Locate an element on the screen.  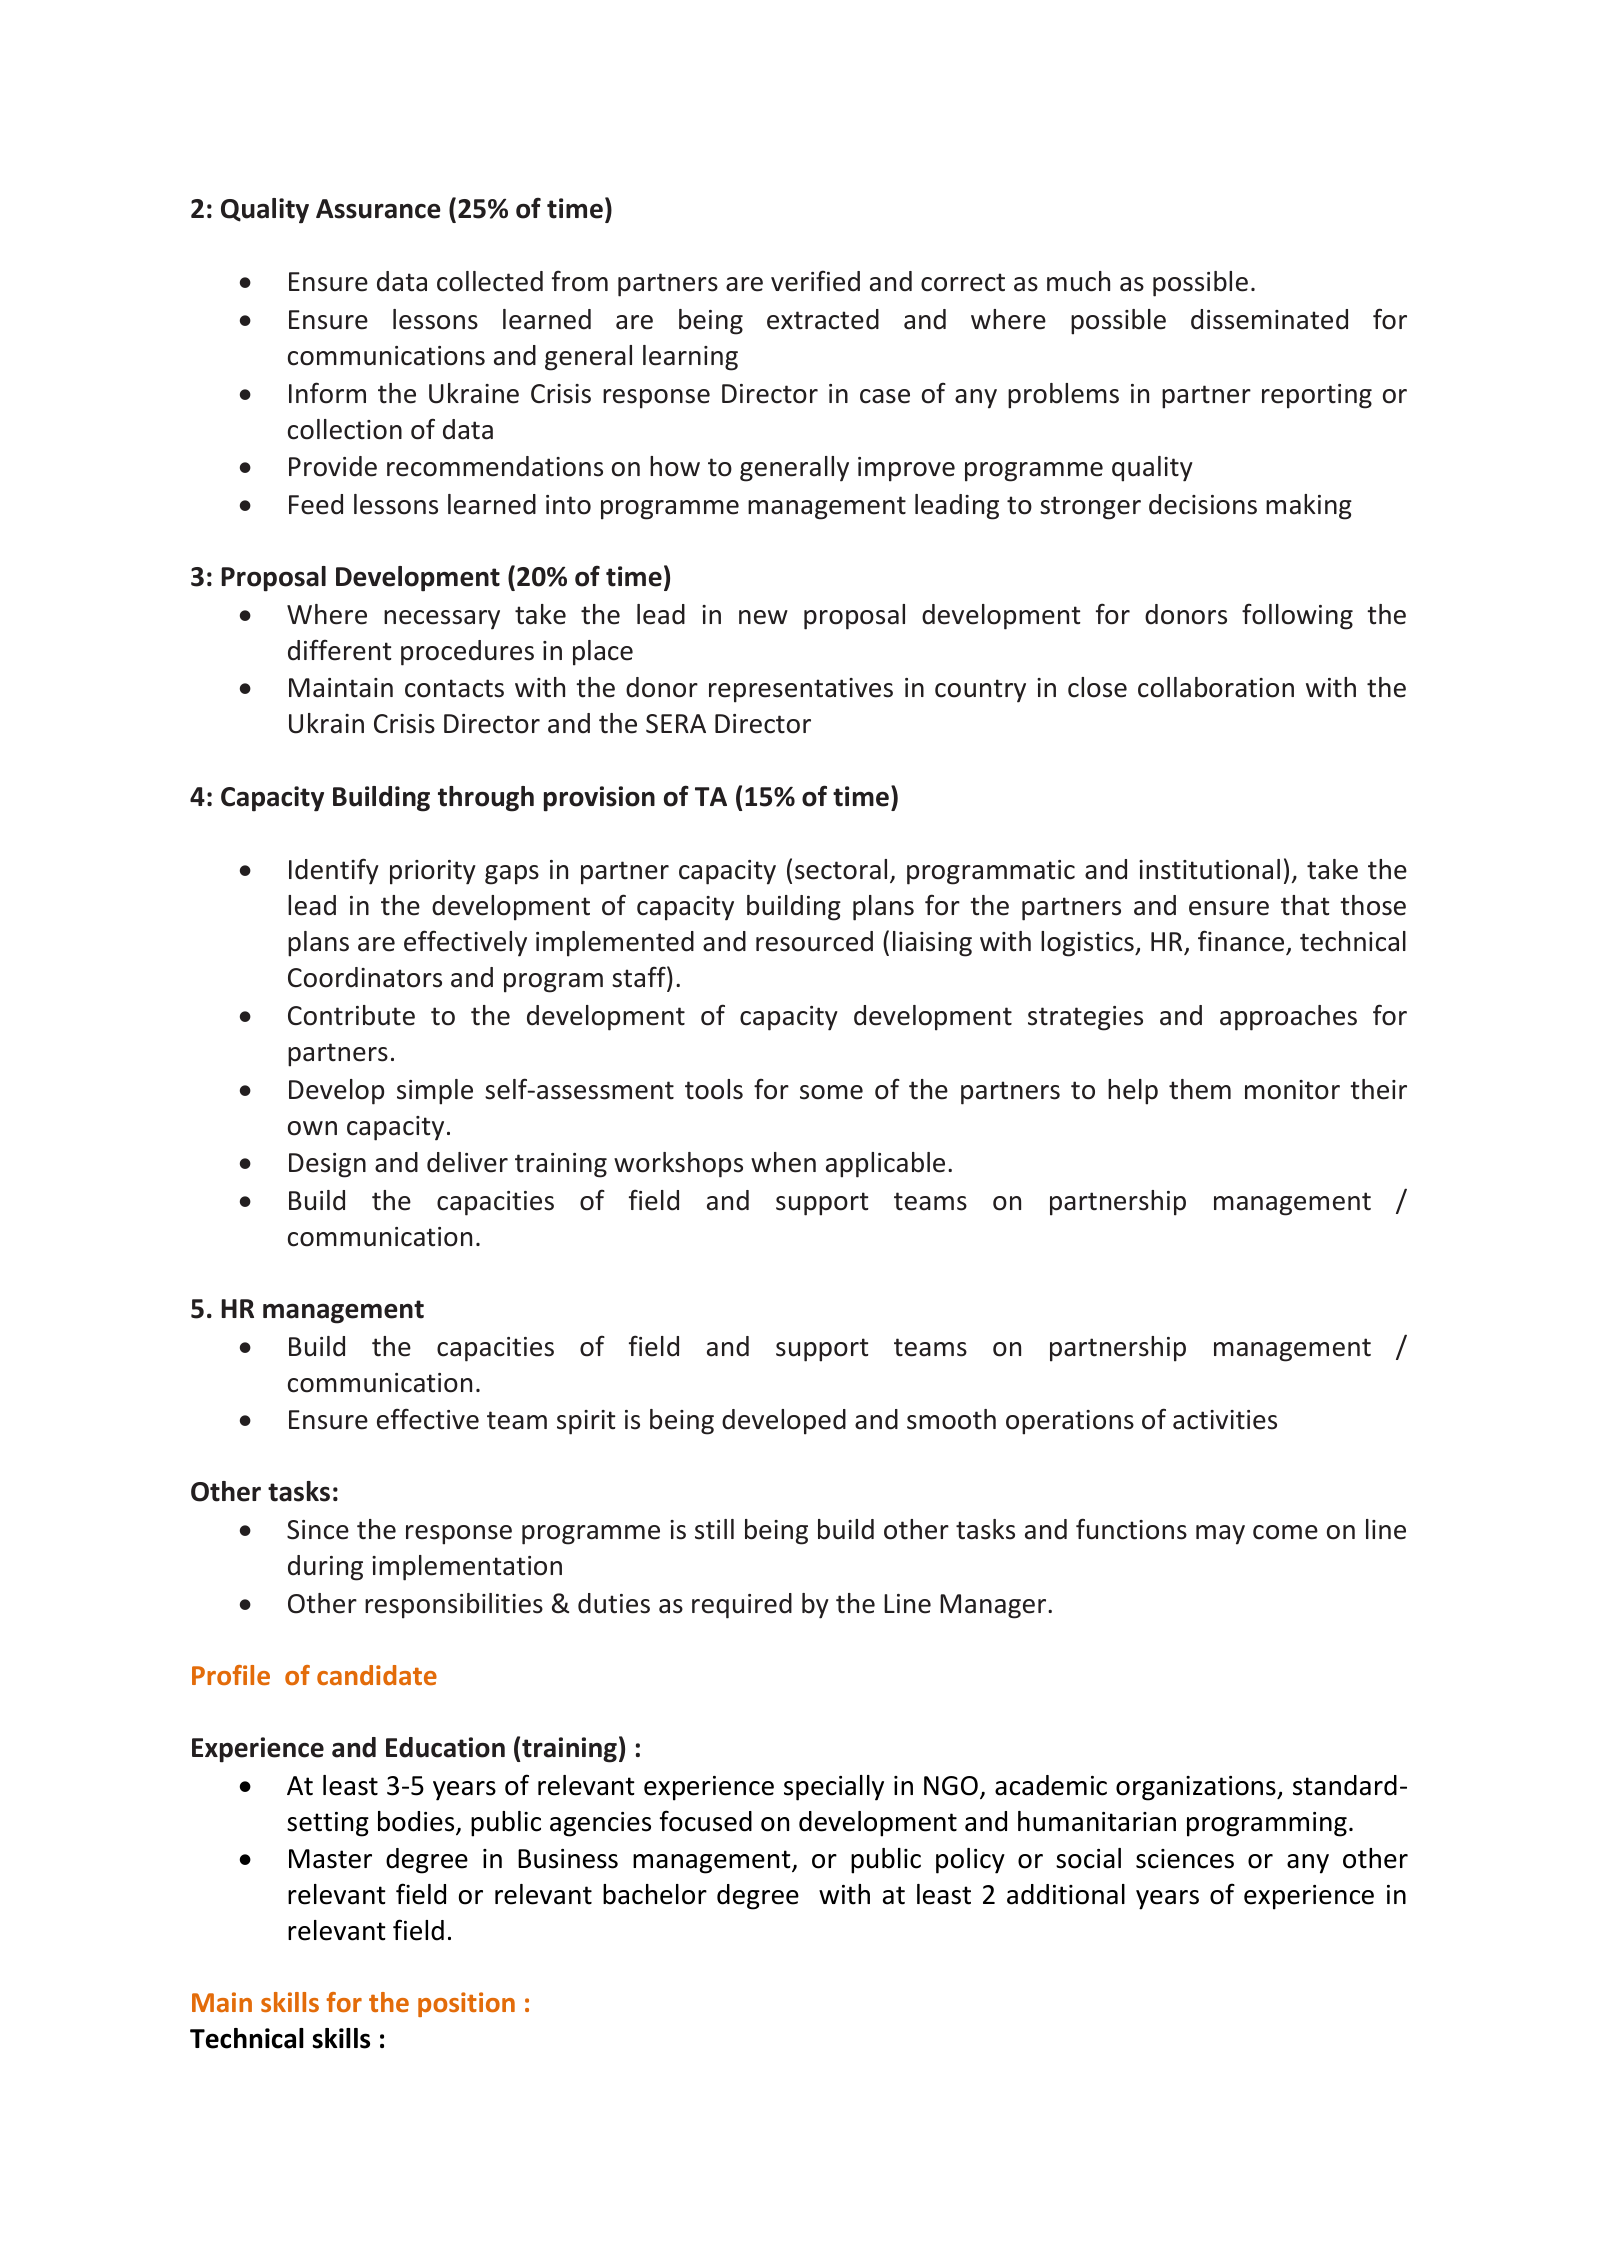
position is located at coordinates (466, 2004).
